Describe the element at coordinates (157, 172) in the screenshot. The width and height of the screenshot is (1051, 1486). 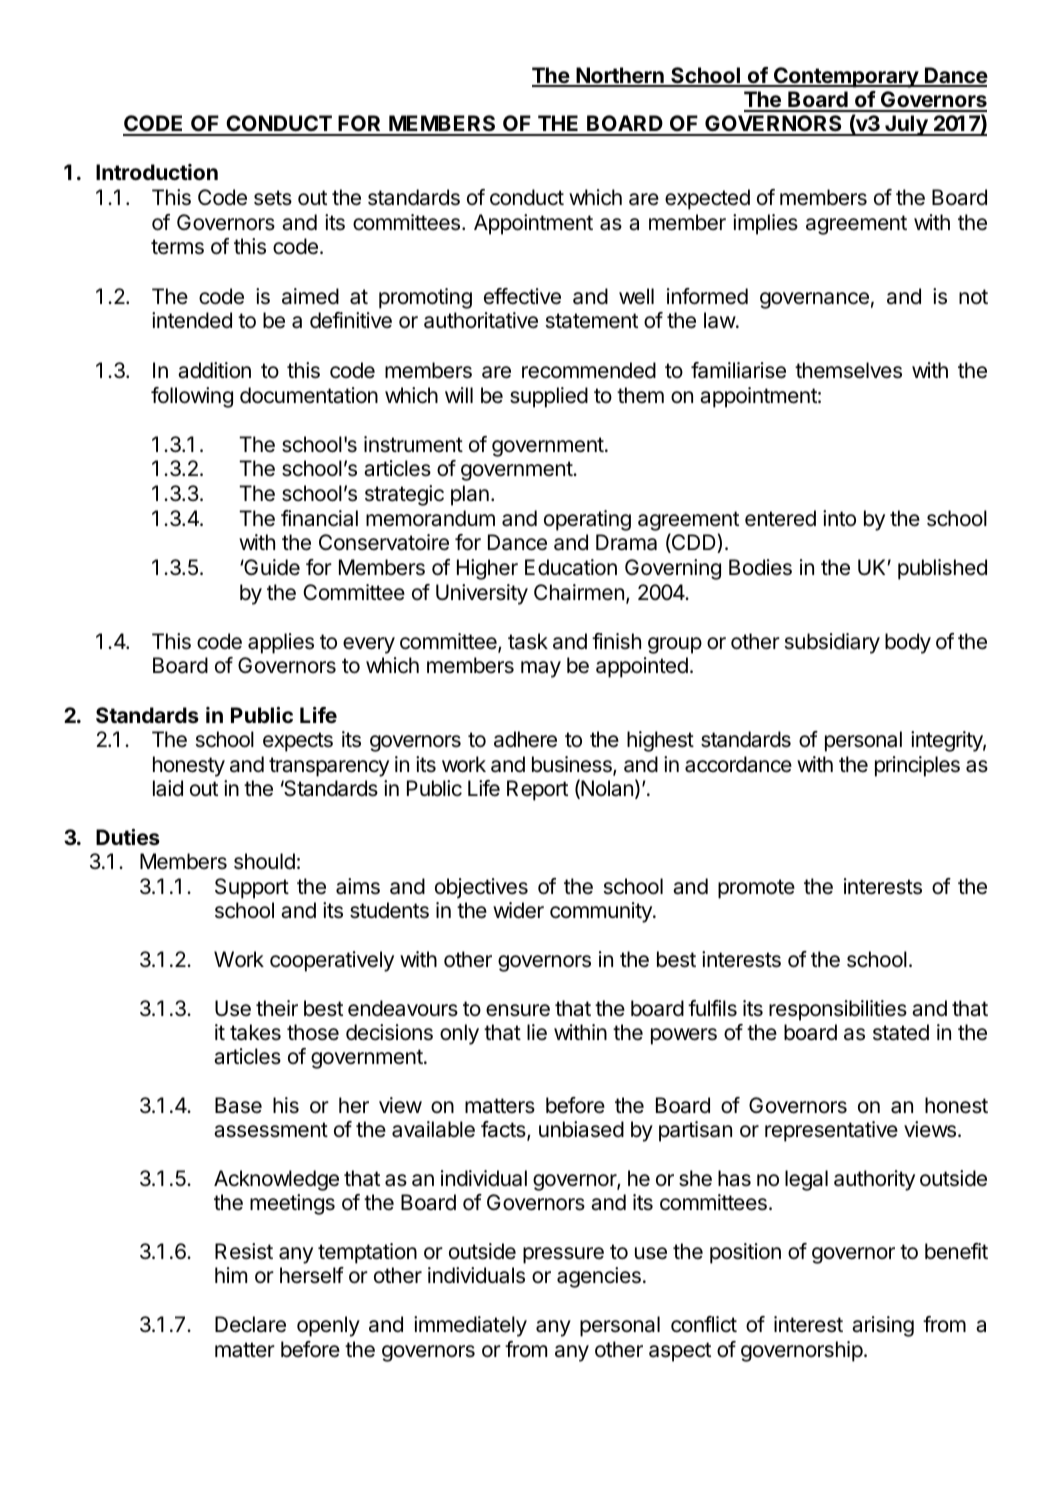
I see `Introduction` at that location.
